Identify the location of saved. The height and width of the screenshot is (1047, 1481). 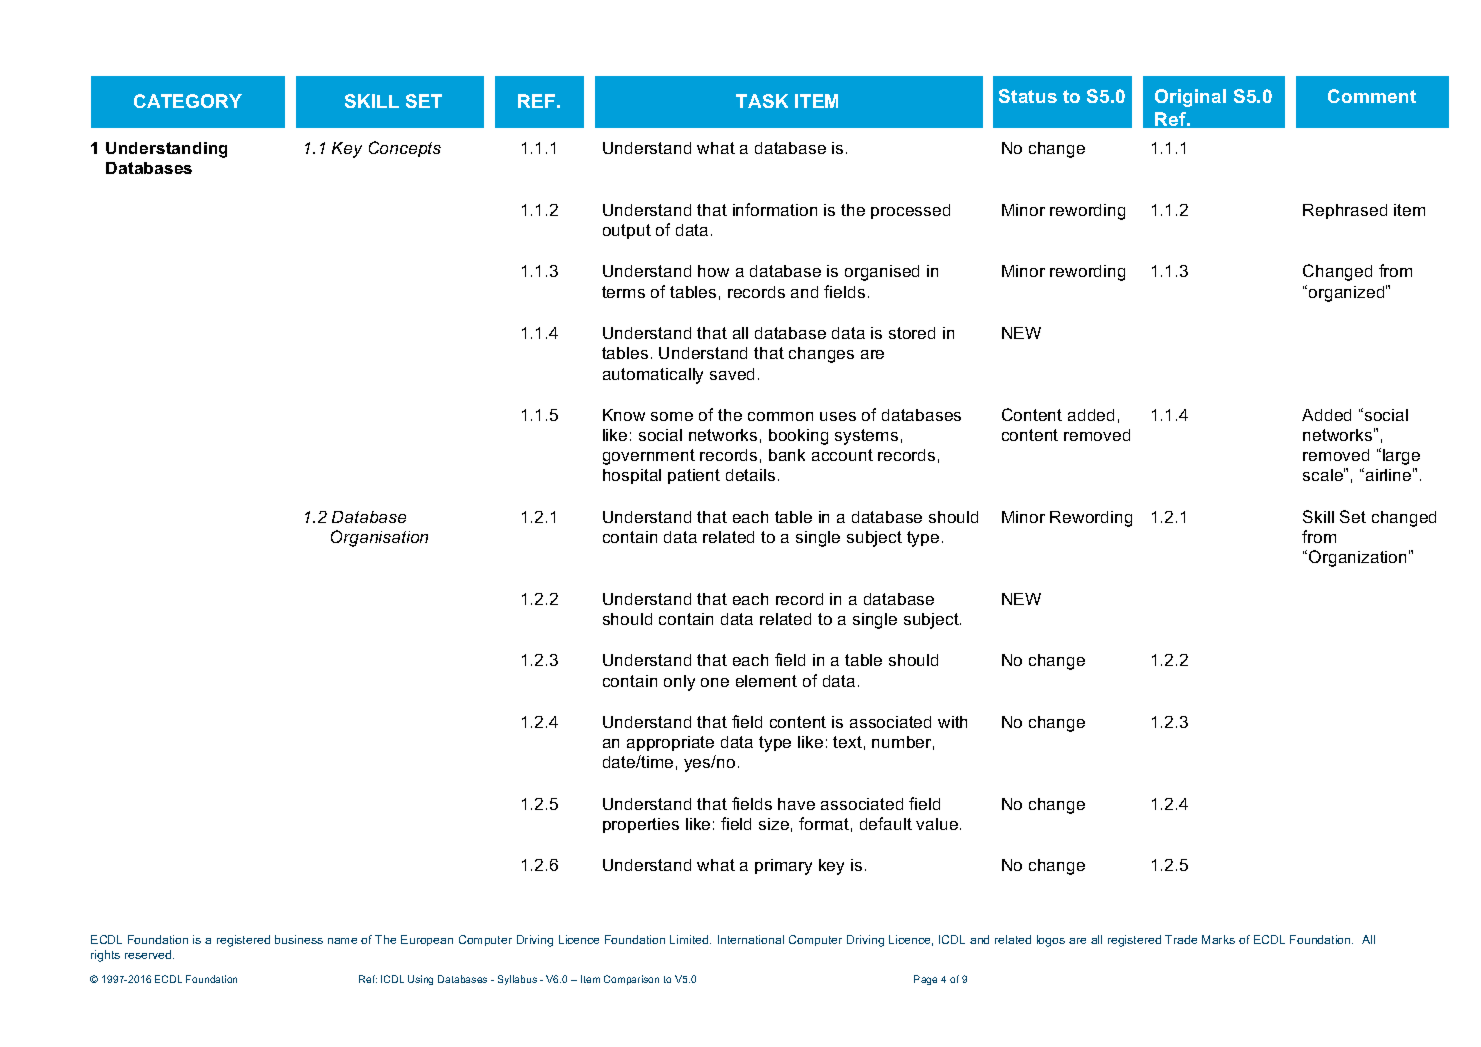
(732, 374).
